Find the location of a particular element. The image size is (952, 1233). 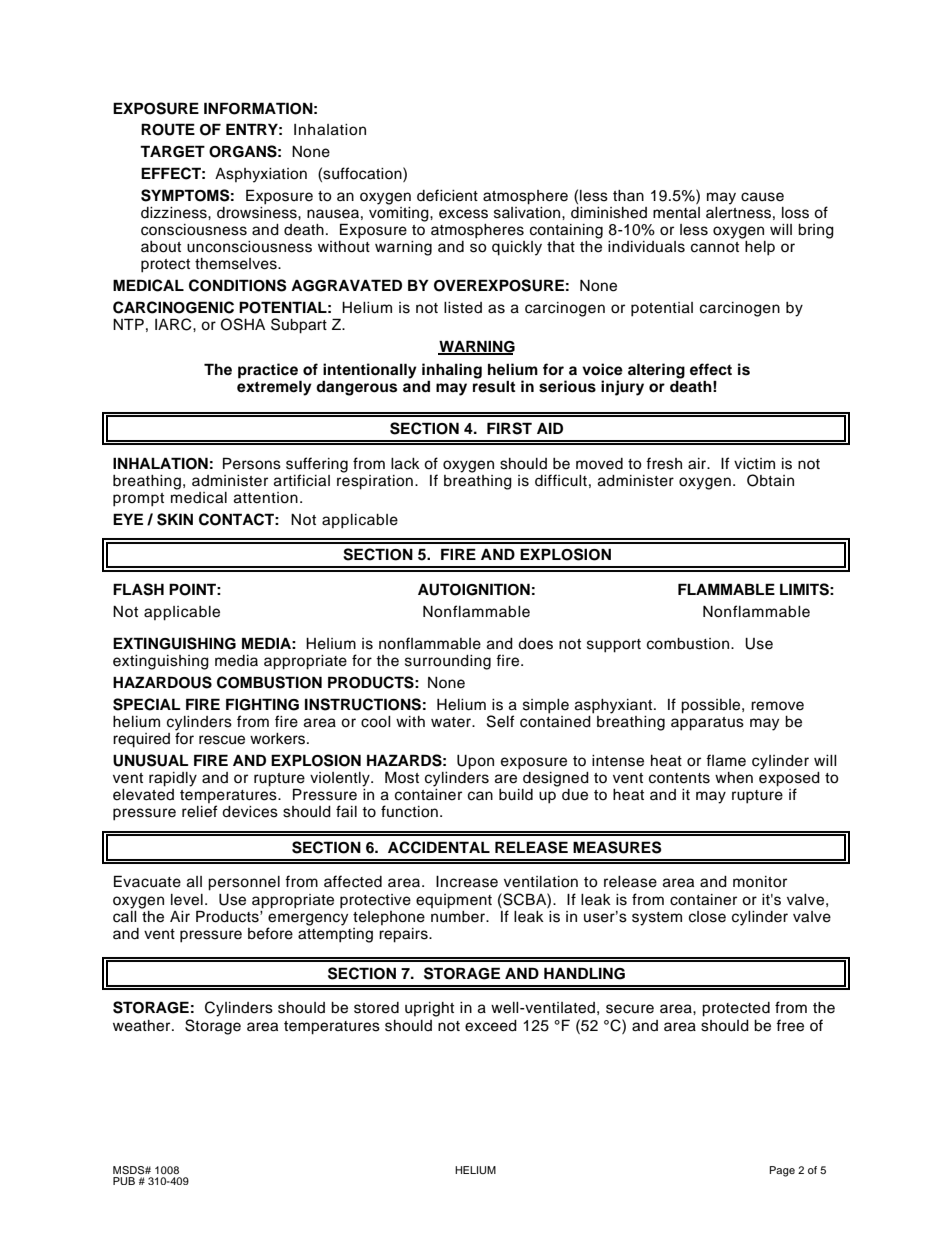

weather is located at coordinates (143, 1026).
